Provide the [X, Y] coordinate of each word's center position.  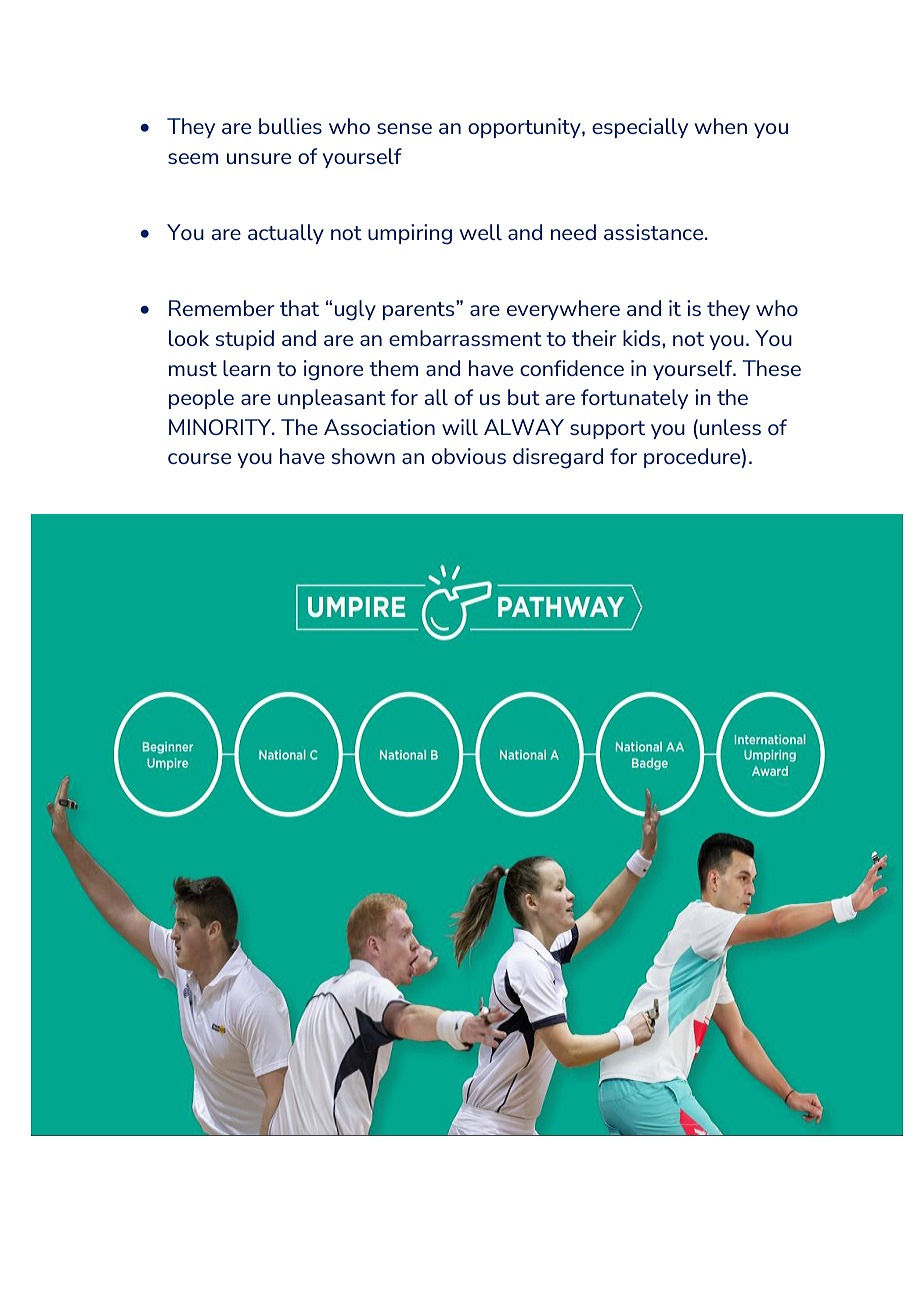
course [199, 458]
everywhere [563, 310]
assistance [655, 232]
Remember [222, 308]
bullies [290, 126]
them [393, 368]
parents [420, 310]
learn [247, 368]
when [720, 126]
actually [286, 234]
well [480, 232]
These [771, 368]
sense [404, 128]
